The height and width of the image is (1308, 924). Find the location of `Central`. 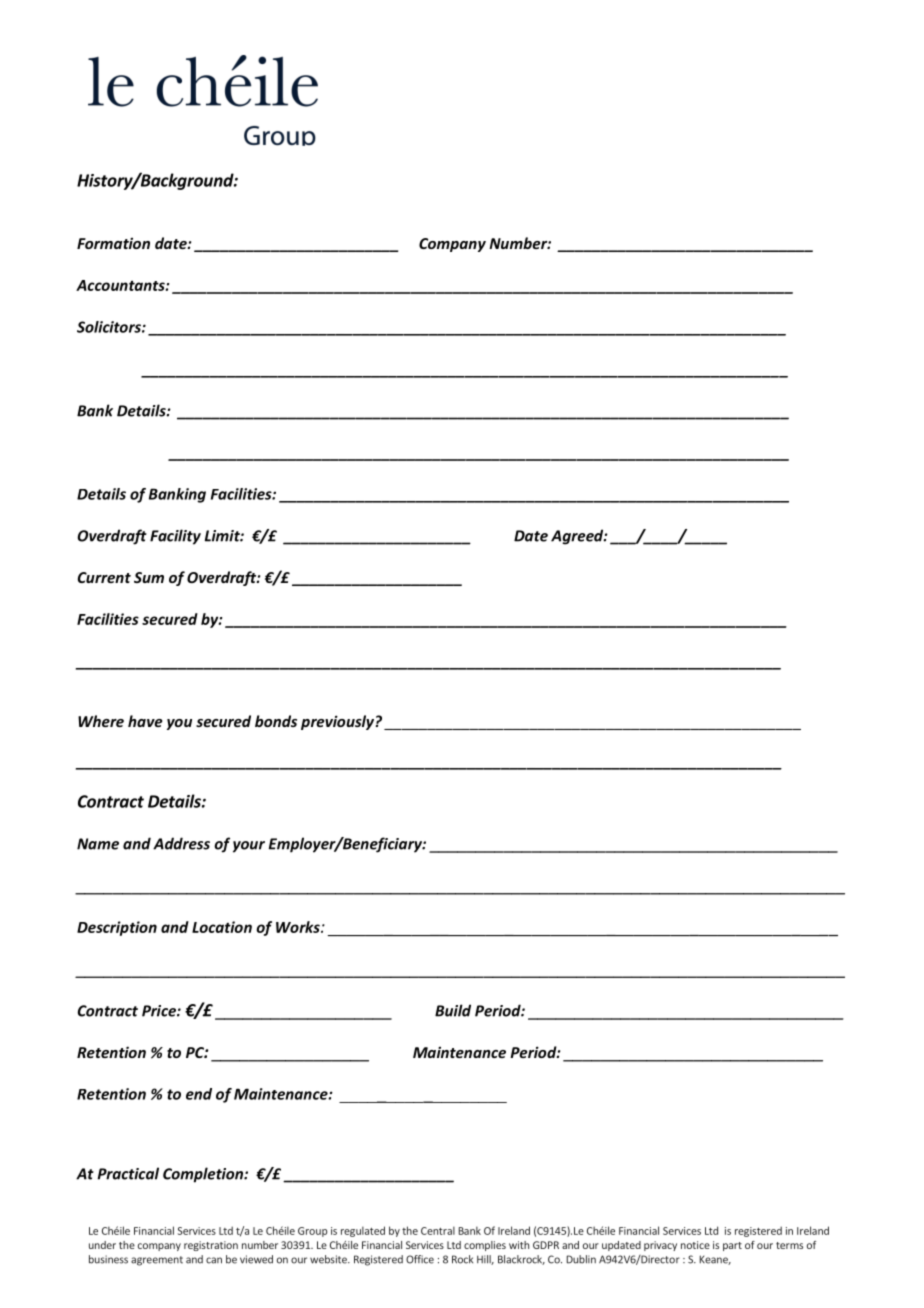

Central is located at coordinates (438, 1230).
